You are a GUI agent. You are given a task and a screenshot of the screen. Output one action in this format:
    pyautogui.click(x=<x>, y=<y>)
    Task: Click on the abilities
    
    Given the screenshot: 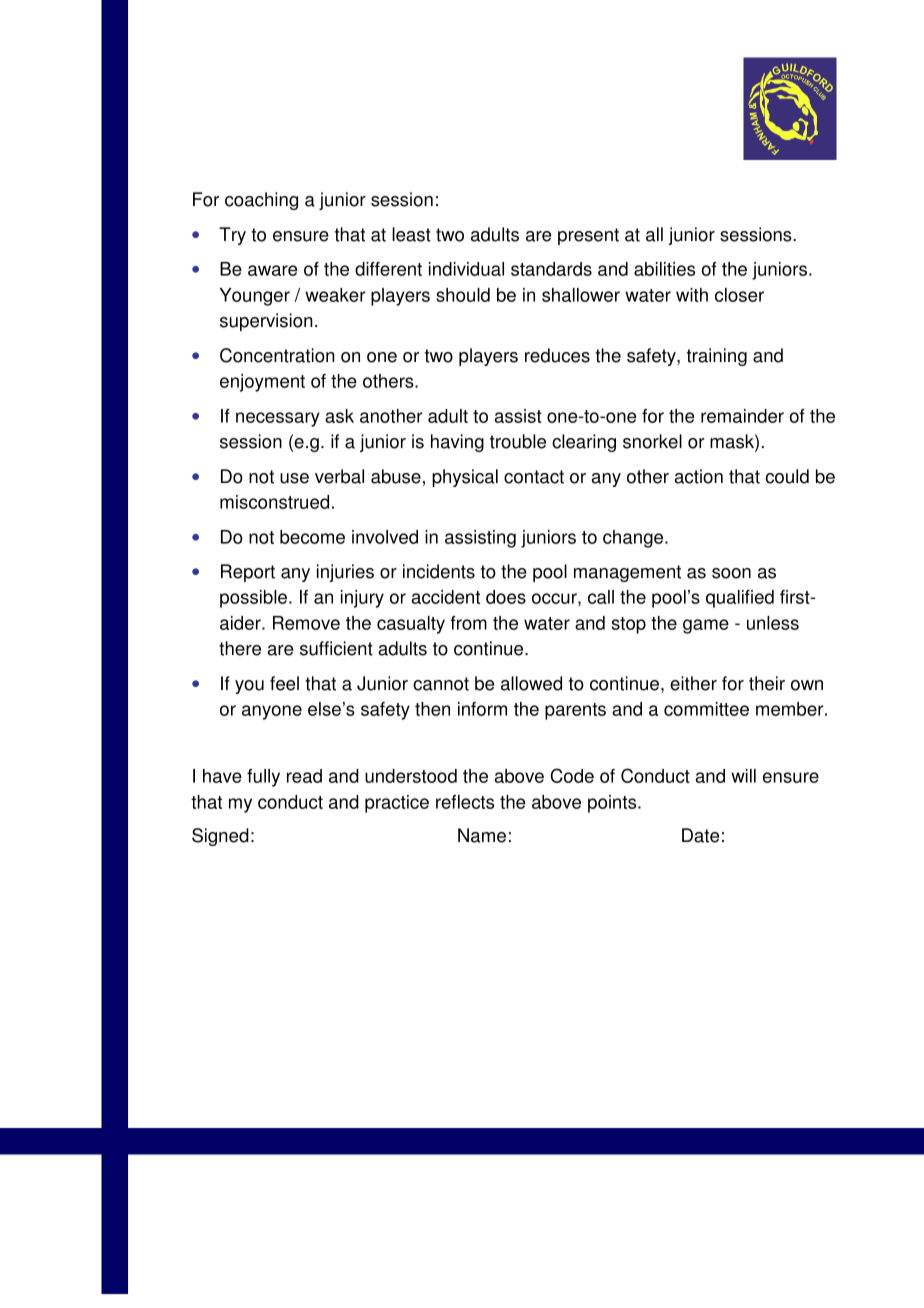 What is the action you would take?
    pyautogui.click(x=664, y=269)
